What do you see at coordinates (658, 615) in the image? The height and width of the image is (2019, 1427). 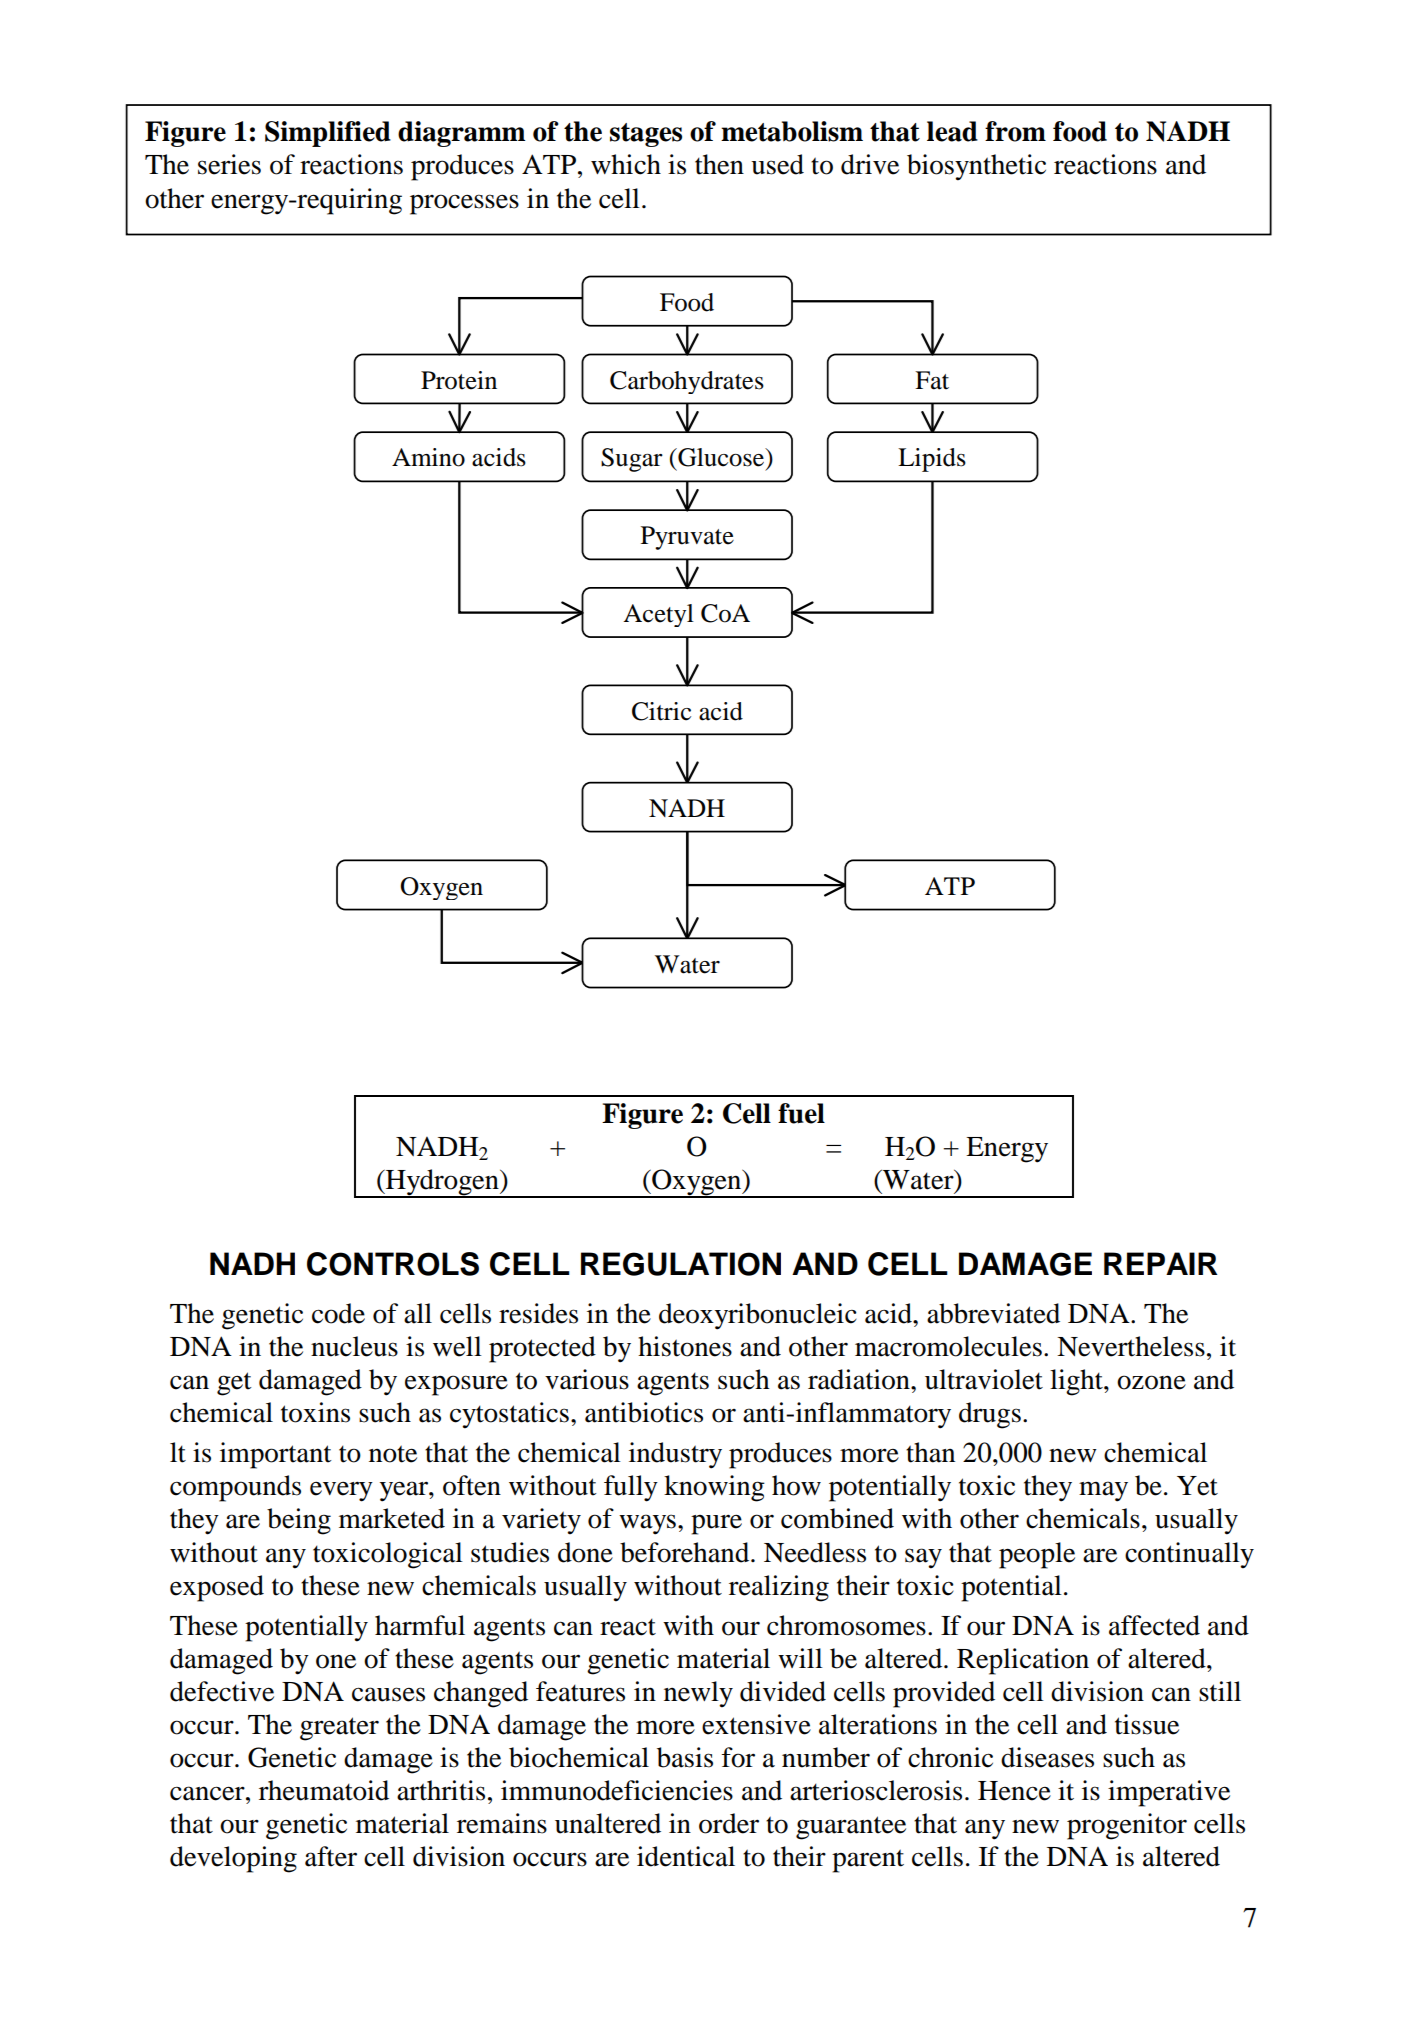 I see `Acetyl` at bounding box center [658, 615].
